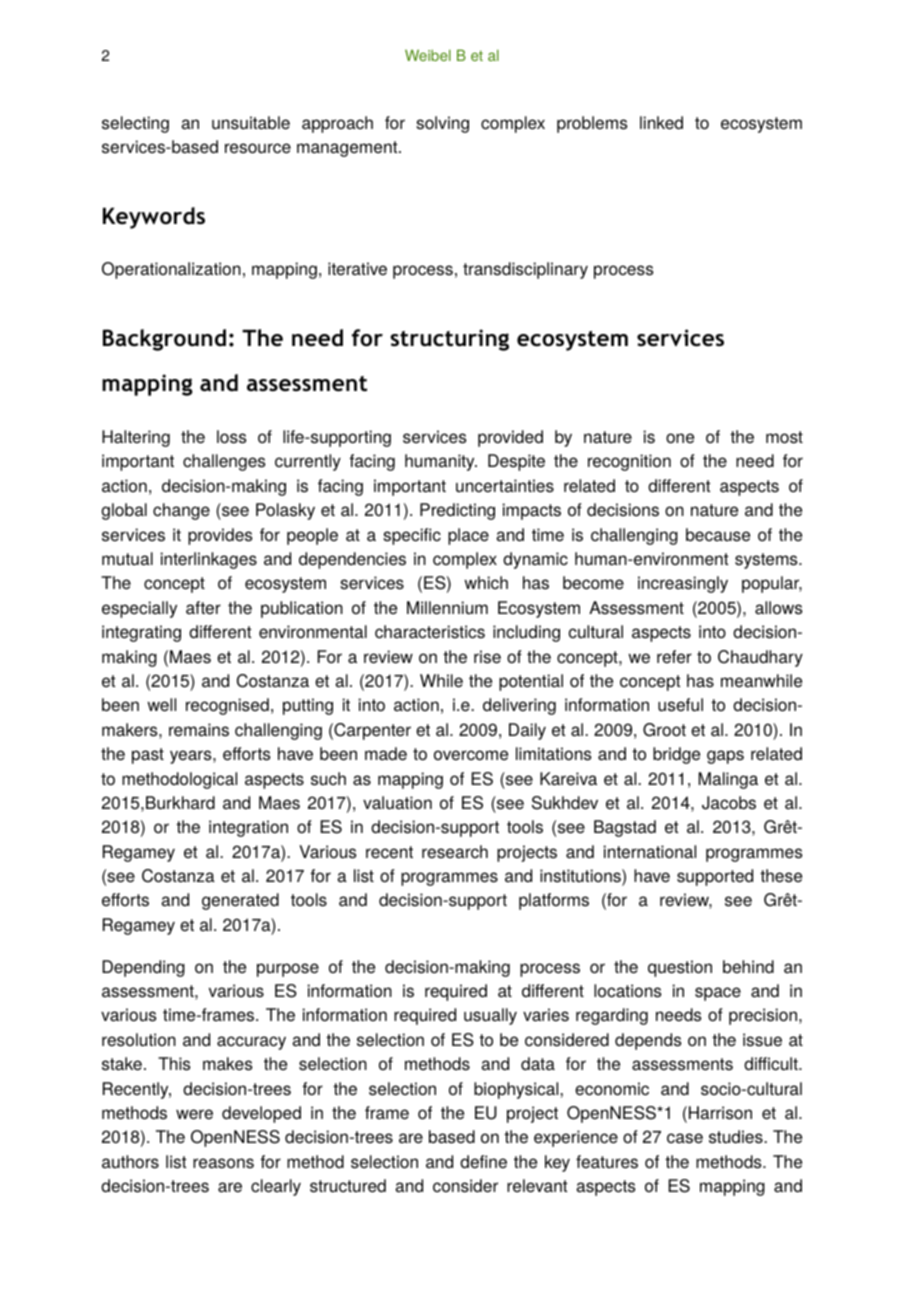  What do you see at coordinates (487, 657) in the document?
I see `rise` at bounding box center [487, 657].
